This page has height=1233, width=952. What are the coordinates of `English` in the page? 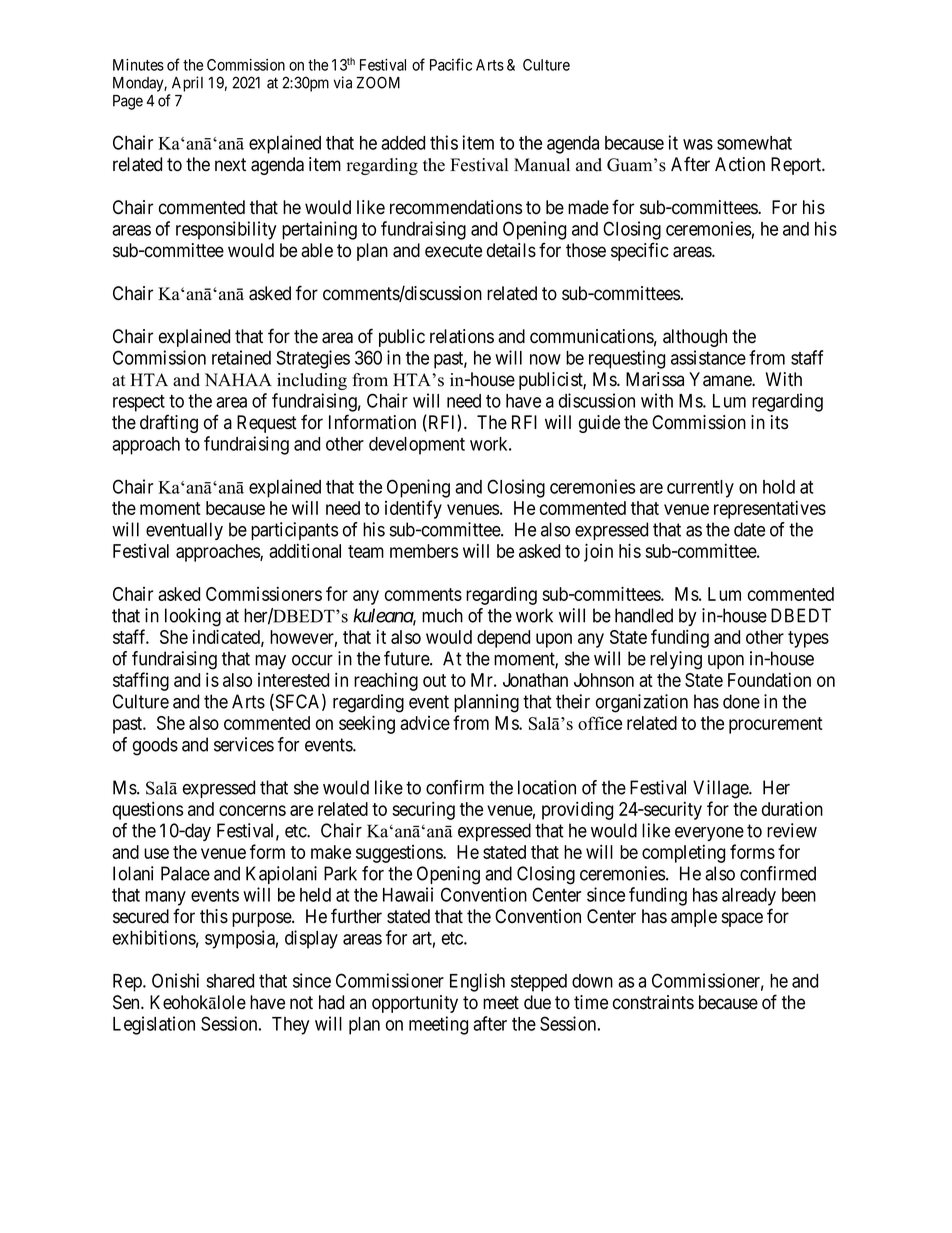 It's located at (477, 982).
